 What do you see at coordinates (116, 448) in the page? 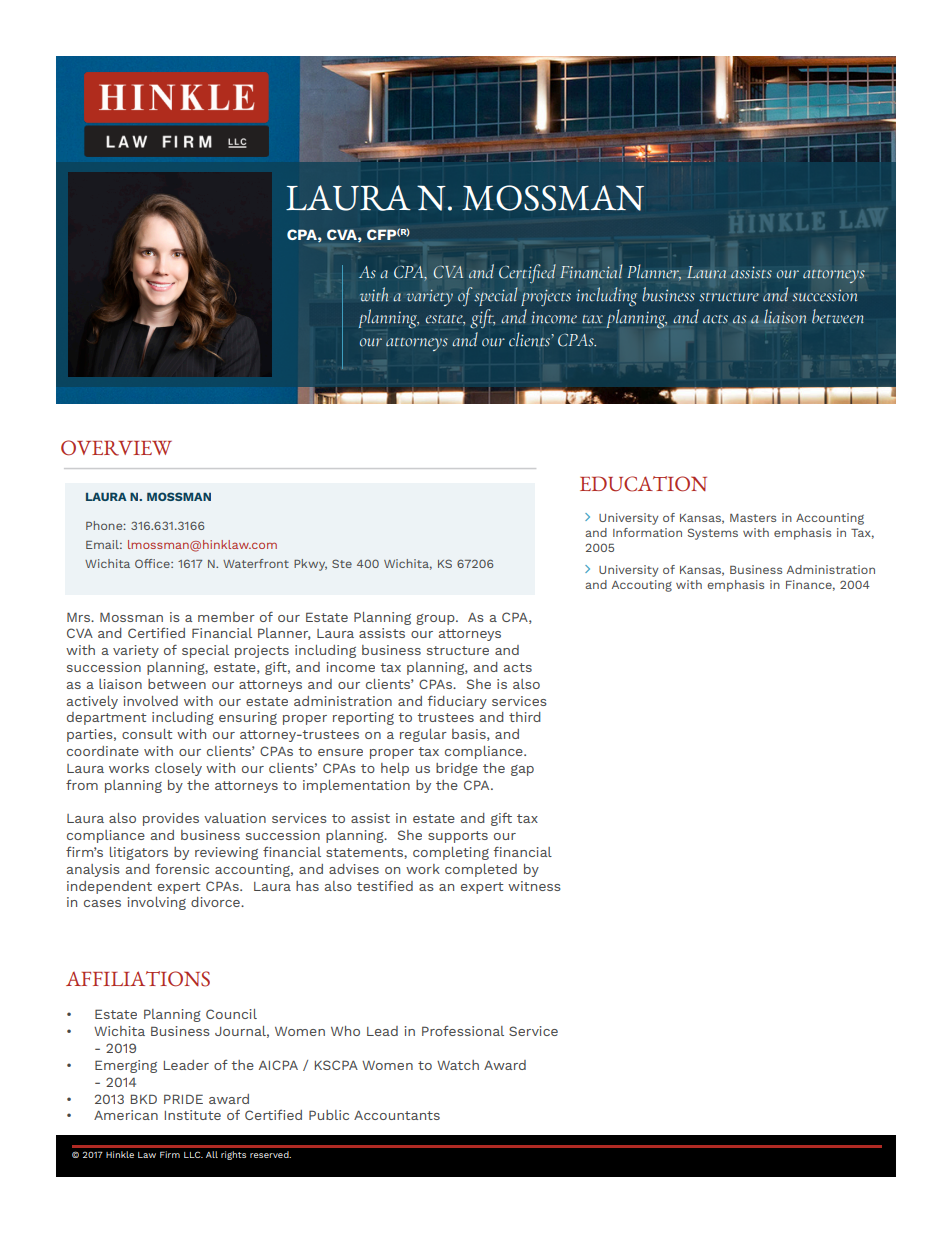
I see `OVERVIEW` at bounding box center [116, 448].
